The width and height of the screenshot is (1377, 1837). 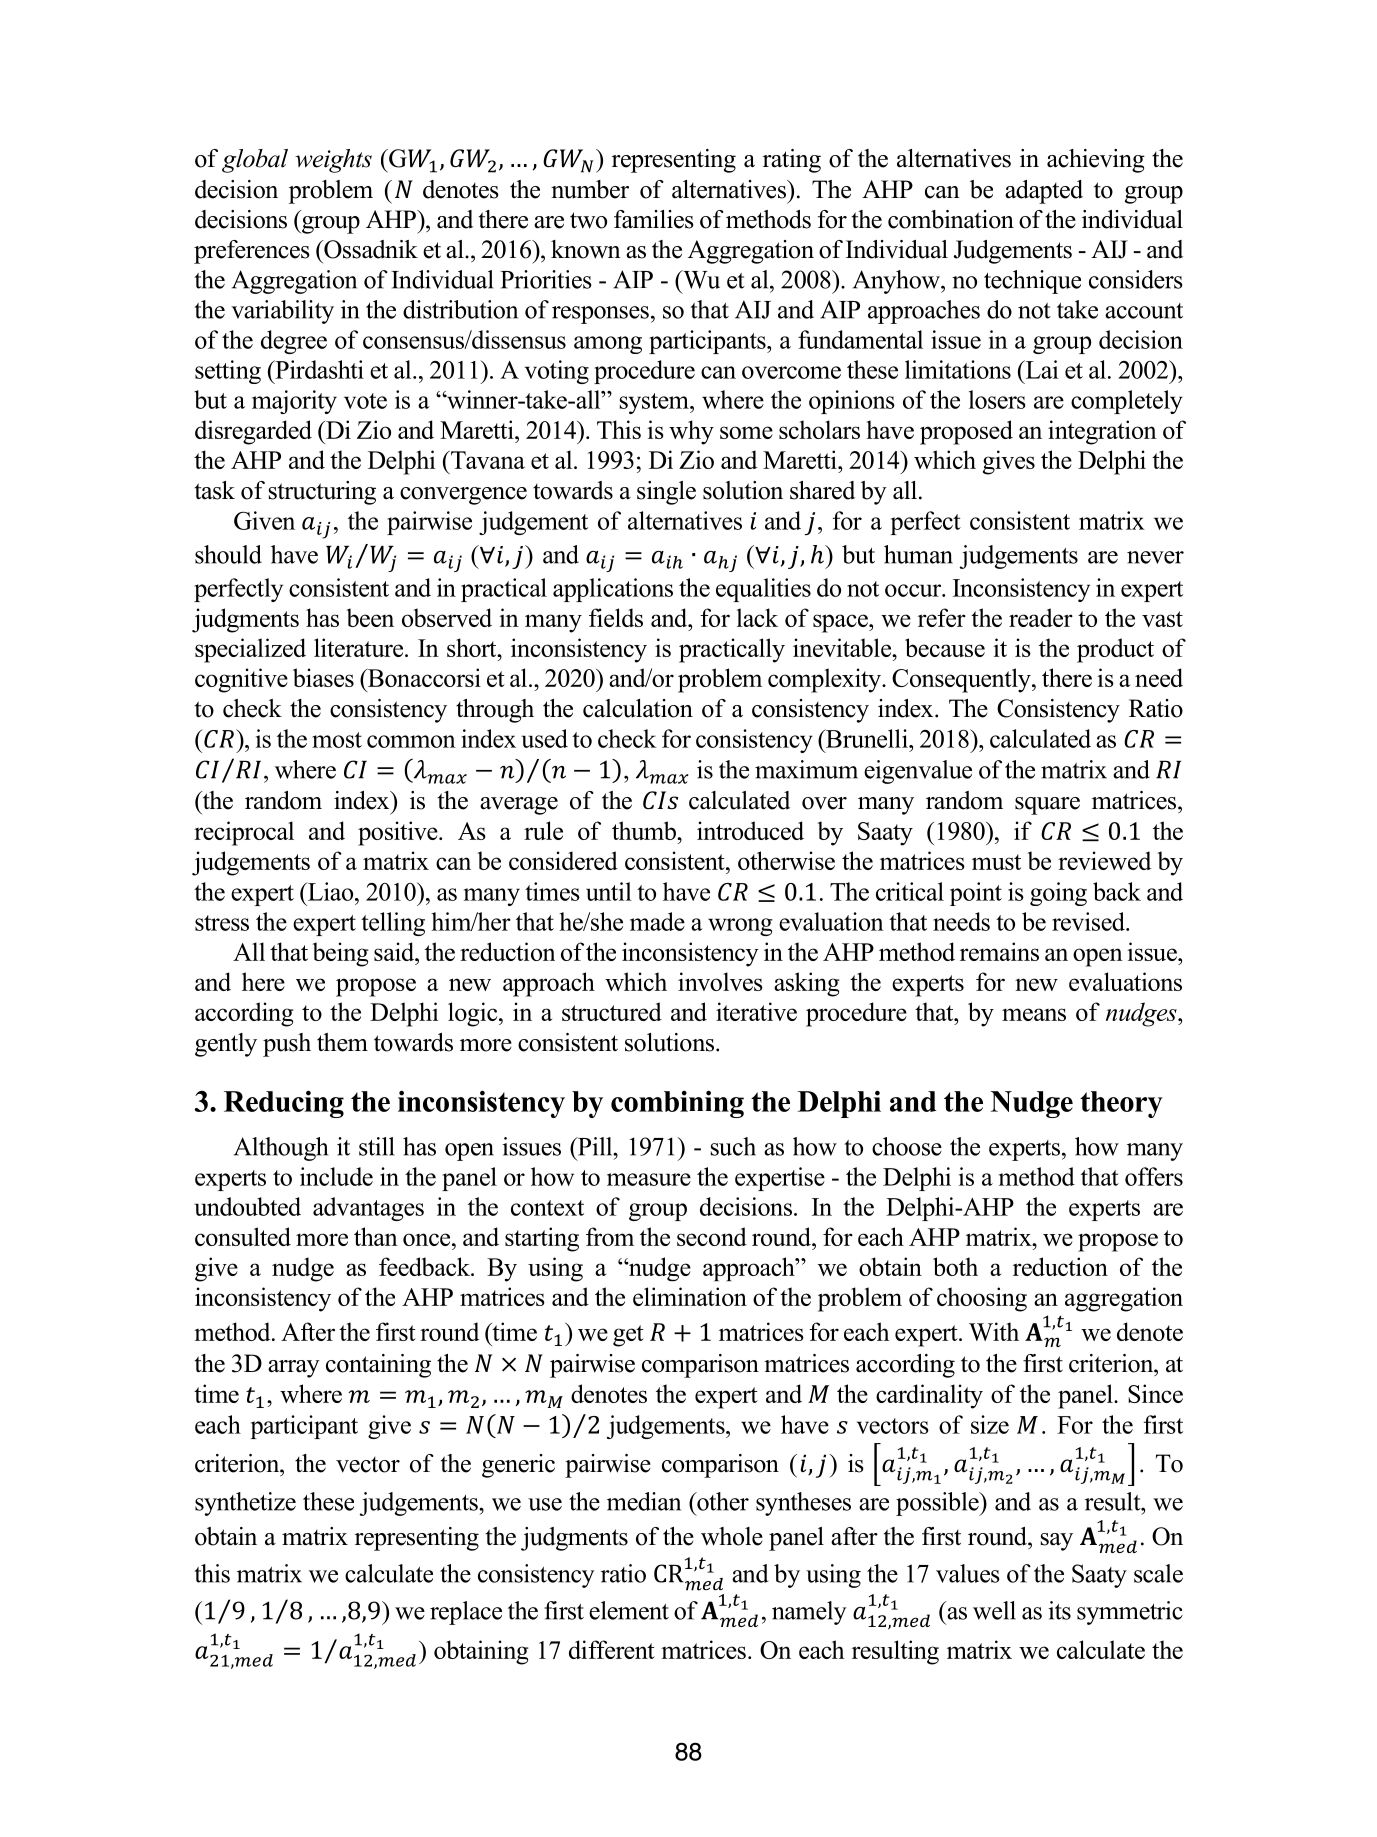 What do you see at coordinates (1058, 894) in the screenshot?
I see `going` at bounding box center [1058, 894].
